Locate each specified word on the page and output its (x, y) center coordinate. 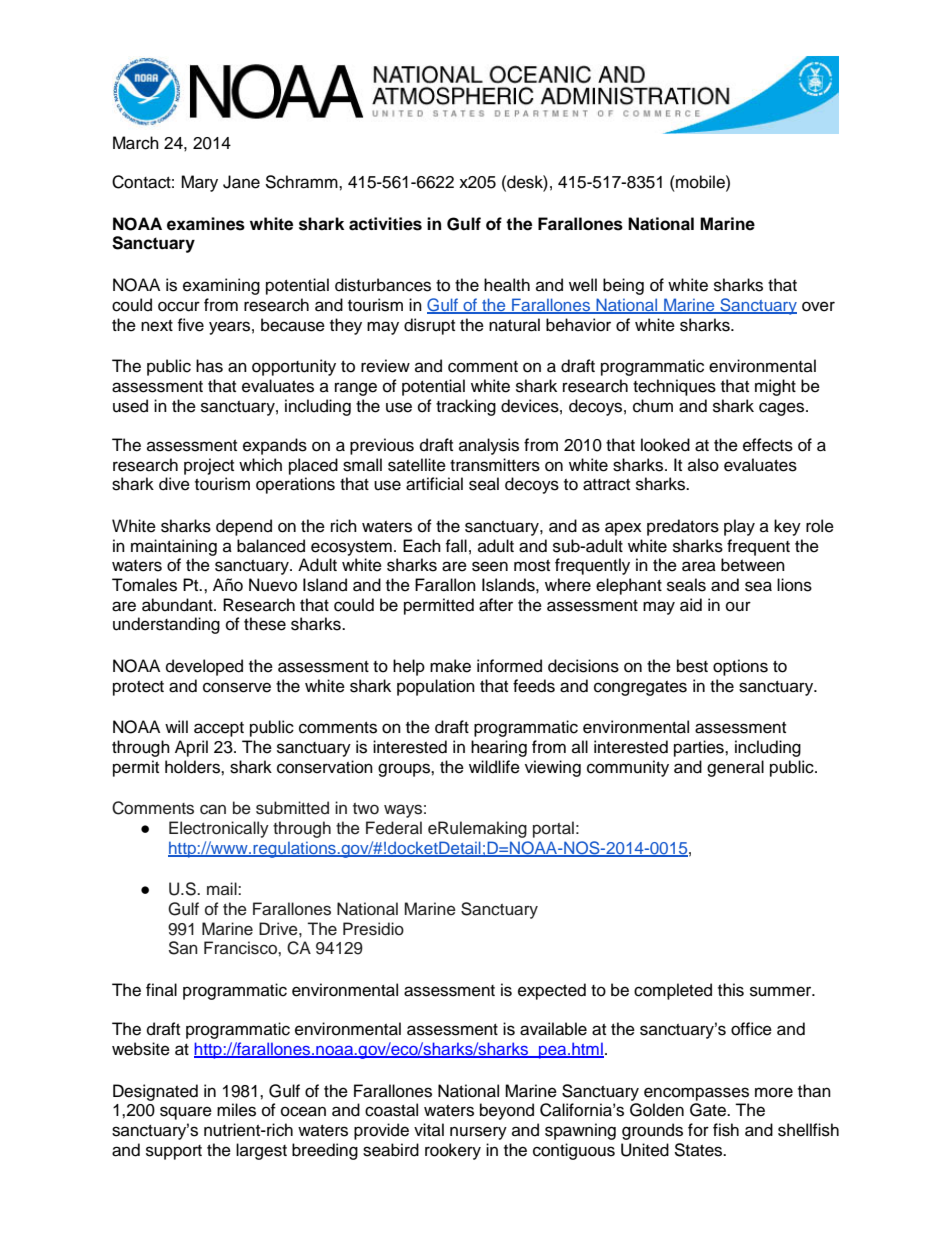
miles (236, 1110)
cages (783, 409)
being (623, 286)
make (450, 666)
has (209, 366)
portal (553, 829)
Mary (199, 183)
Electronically (219, 829)
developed (204, 667)
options (740, 667)
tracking (466, 407)
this (731, 990)
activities (385, 224)
